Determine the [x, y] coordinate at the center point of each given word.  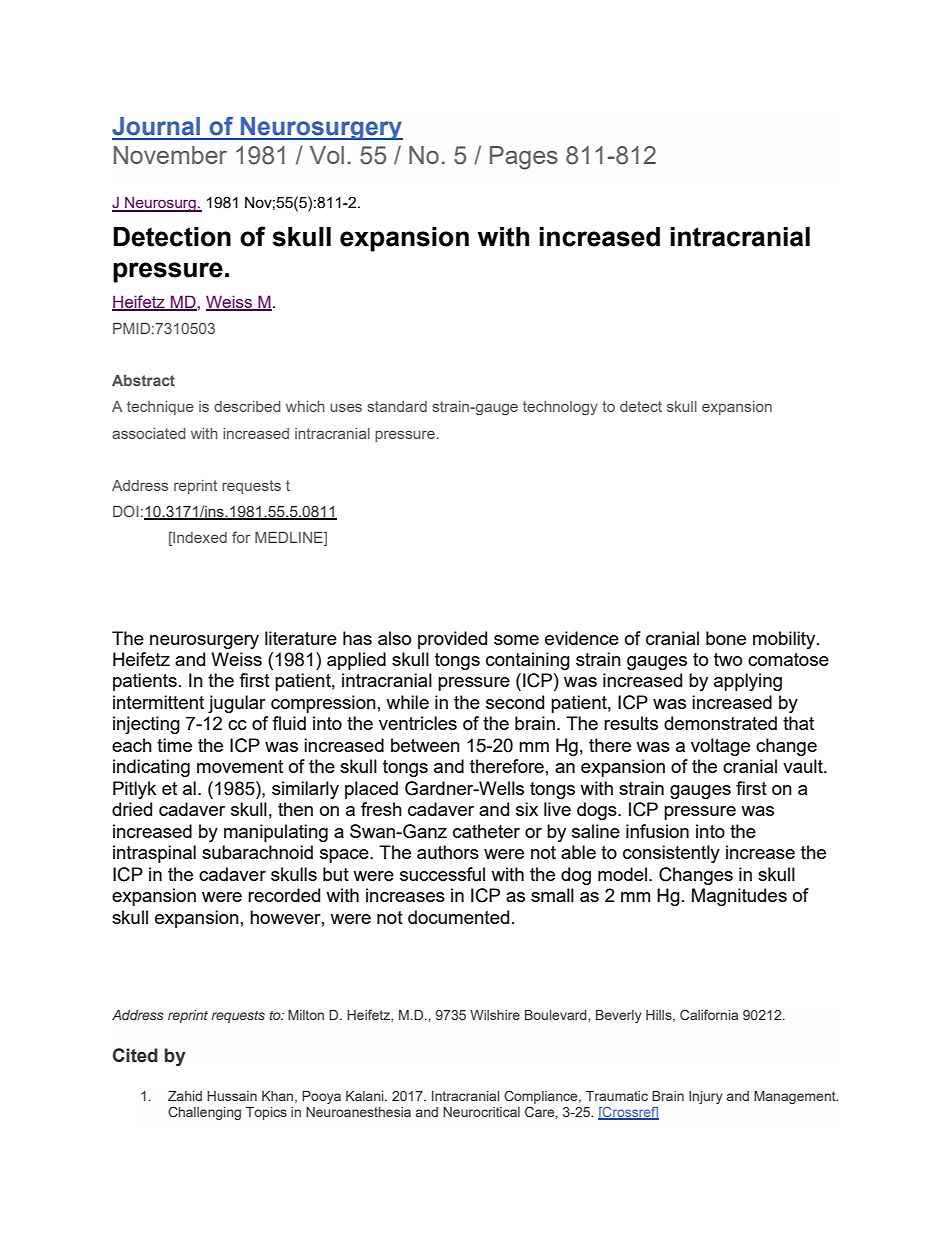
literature [301, 638]
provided [452, 640]
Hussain [232, 1096]
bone [726, 638]
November [170, 155]
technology [560, 408]
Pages [524, 158]
